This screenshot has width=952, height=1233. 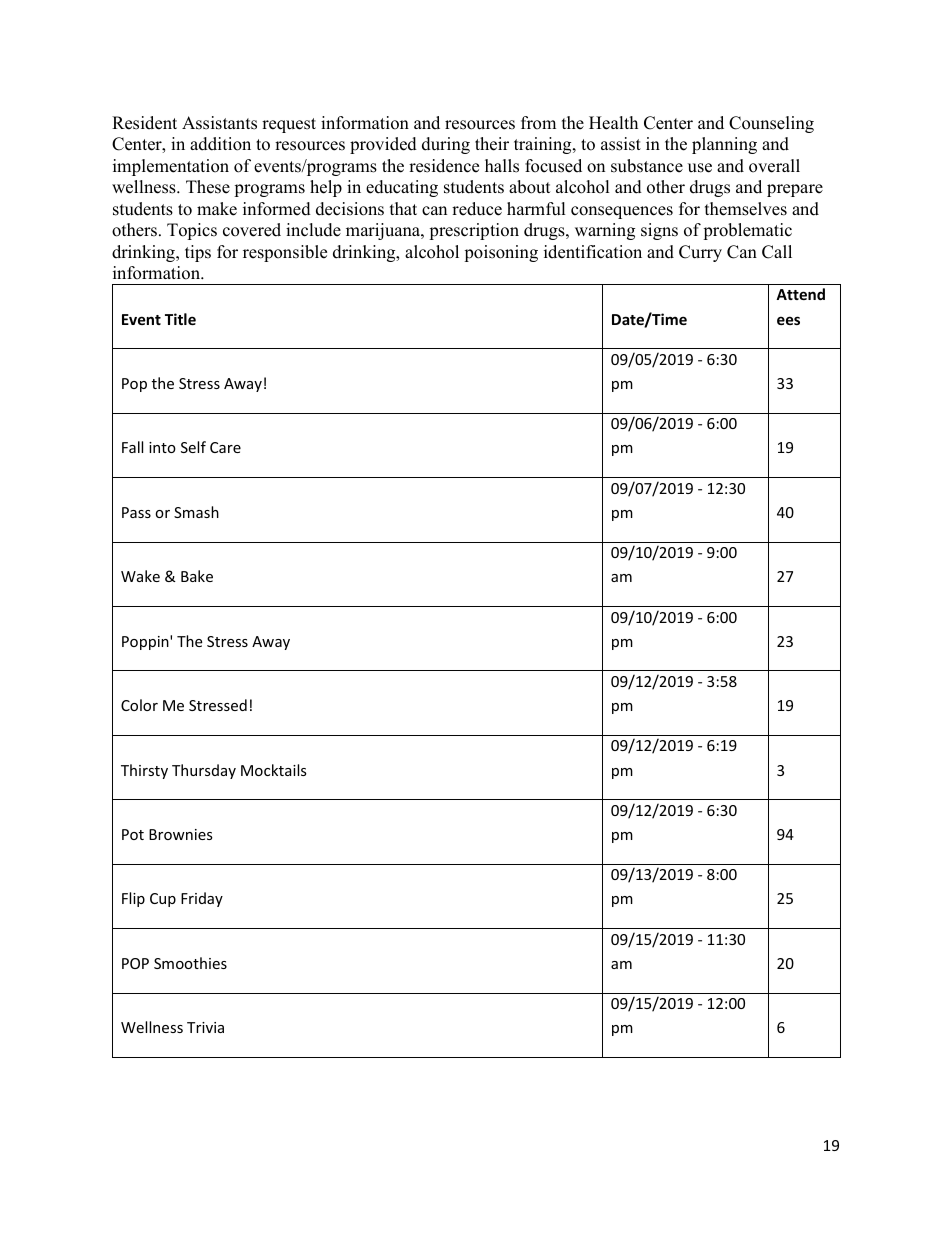 What do you see at coordinates (800, 294) in the screenshot?
I see `Attend` at bounding box center [800, 294].
